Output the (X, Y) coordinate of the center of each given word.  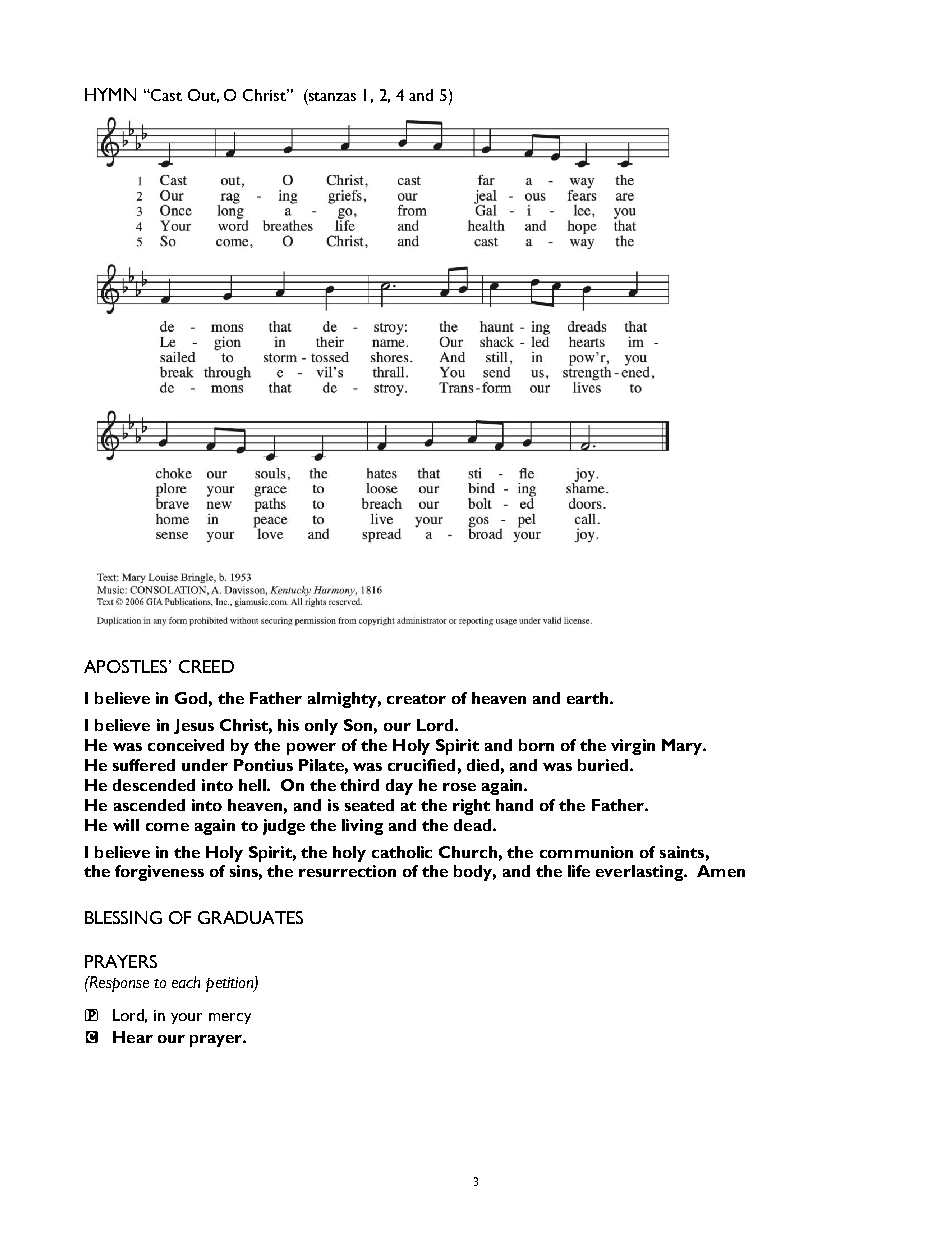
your (186, 1018)
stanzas (332, 96)
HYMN (110, 94)
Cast (165, 95)
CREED (206, 666)
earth (589, 698)
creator (416, 699)
